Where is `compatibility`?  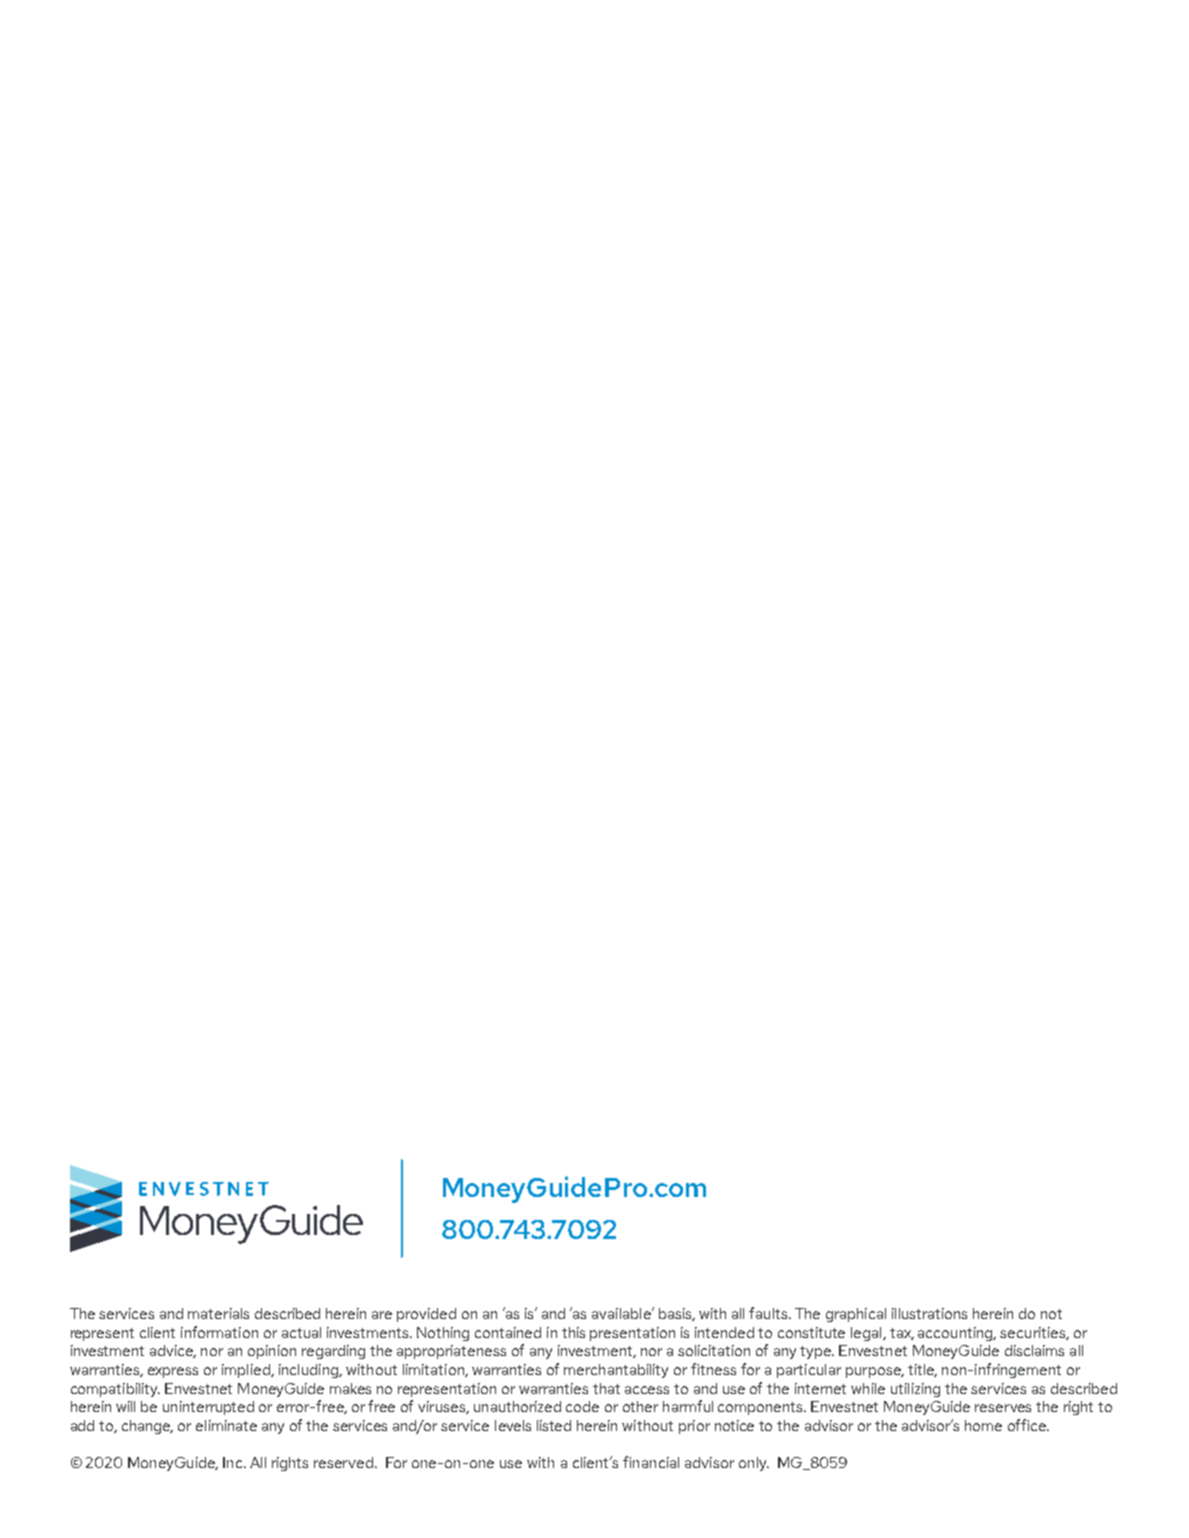 compatibility is located at coordinates (115, 1390).
